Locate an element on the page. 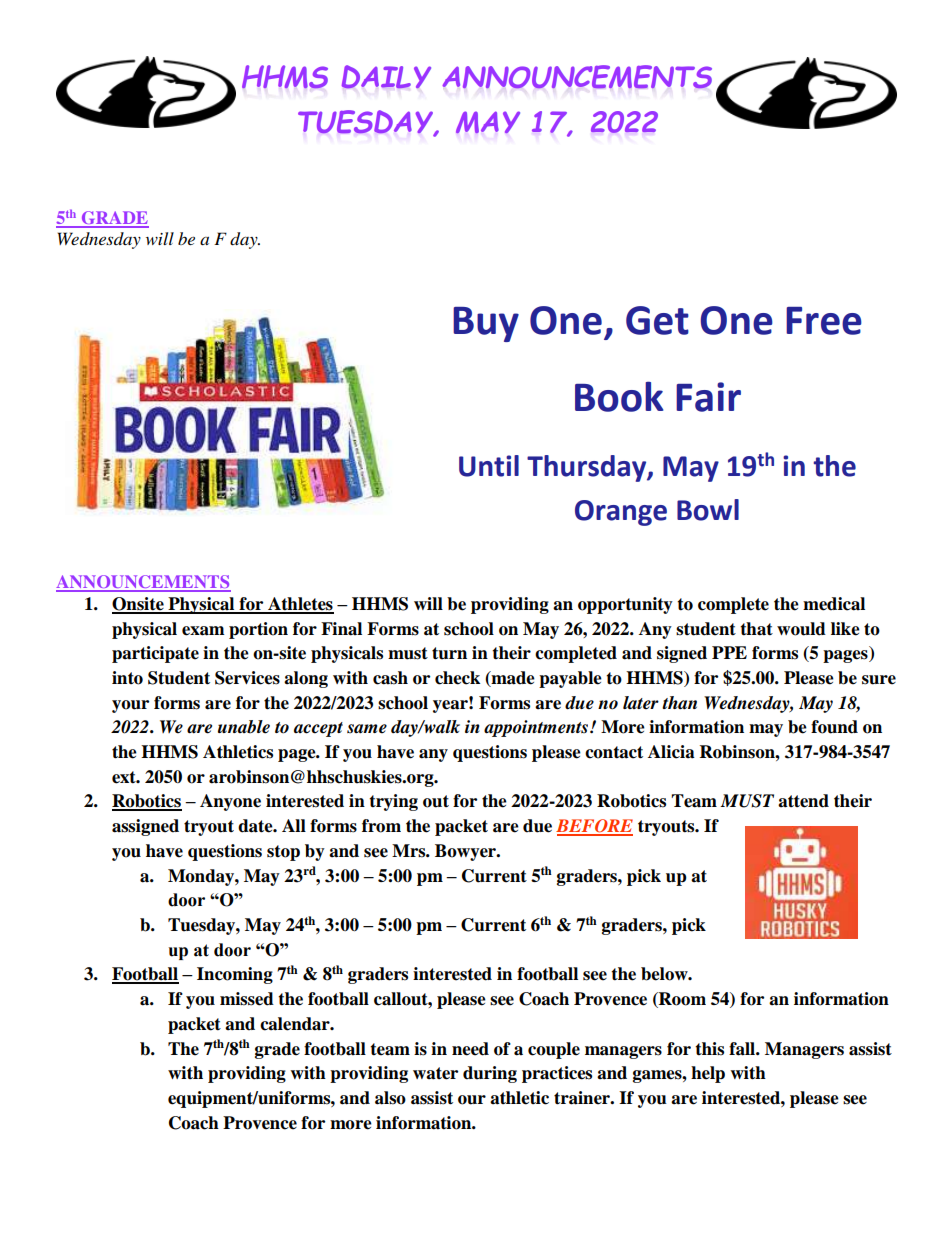  missed is located at coordinates (247, 999).
